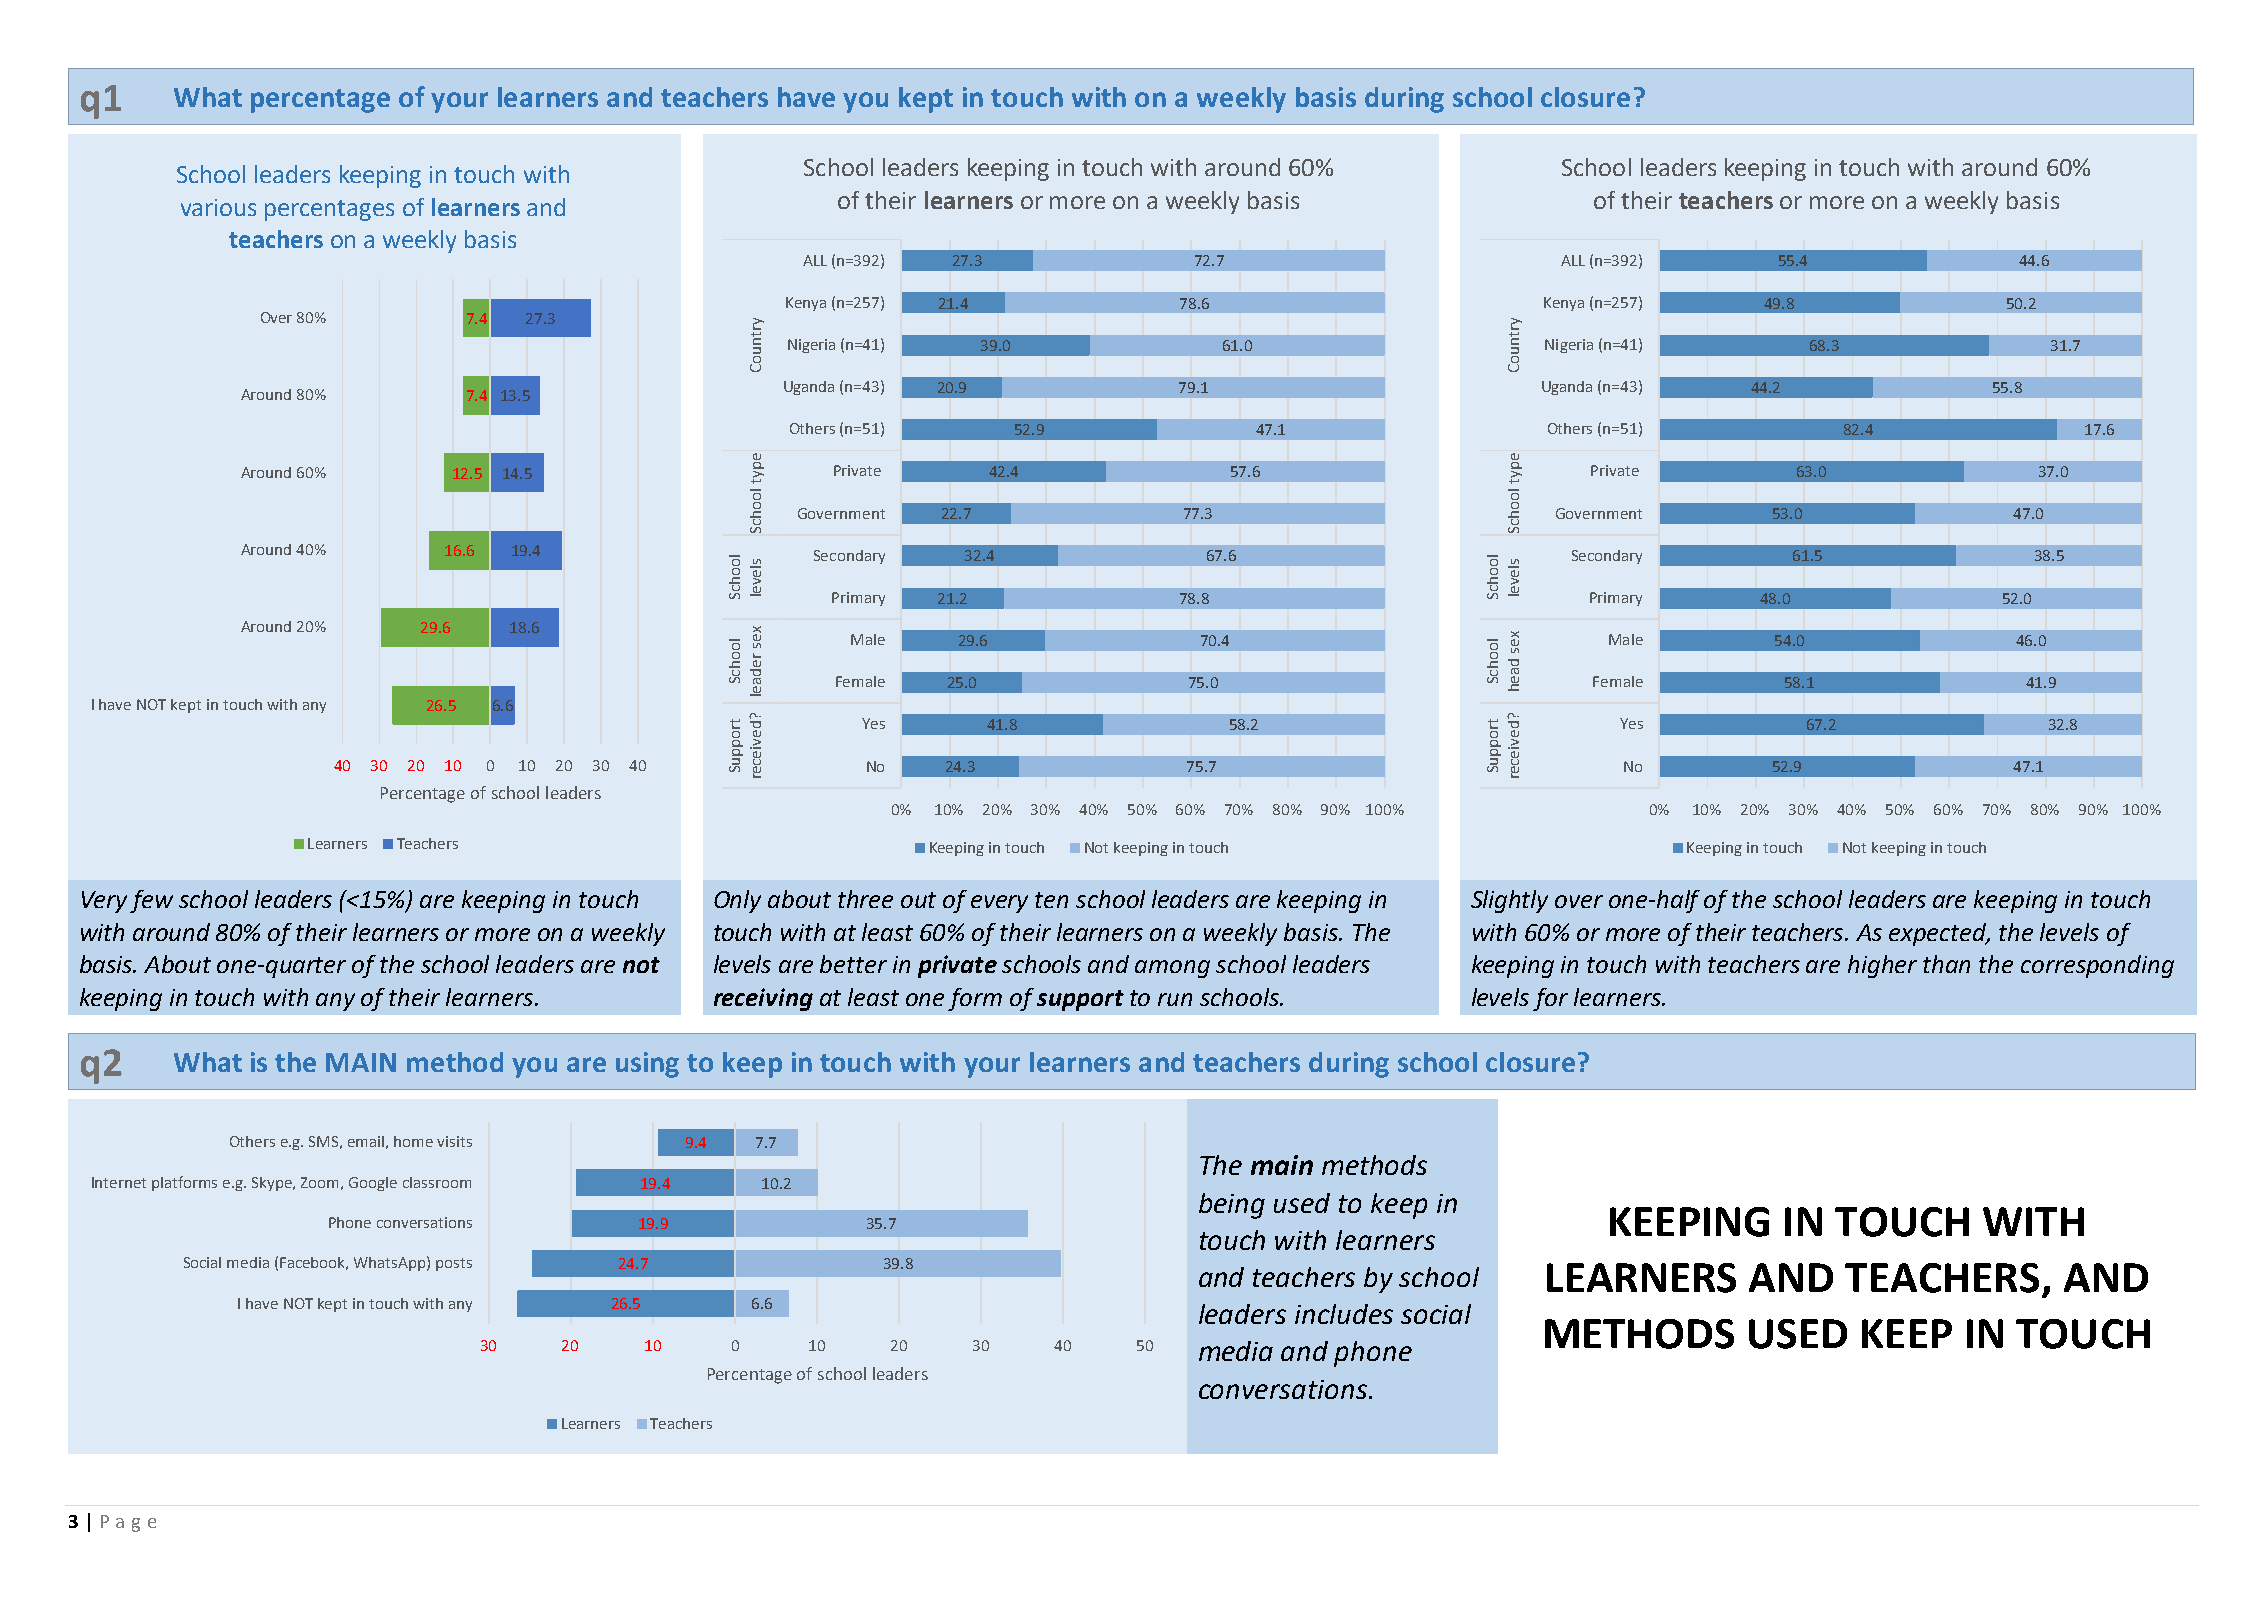  Describe the element at coordinates (1172, 969) in the document. I see `among` at that location.
